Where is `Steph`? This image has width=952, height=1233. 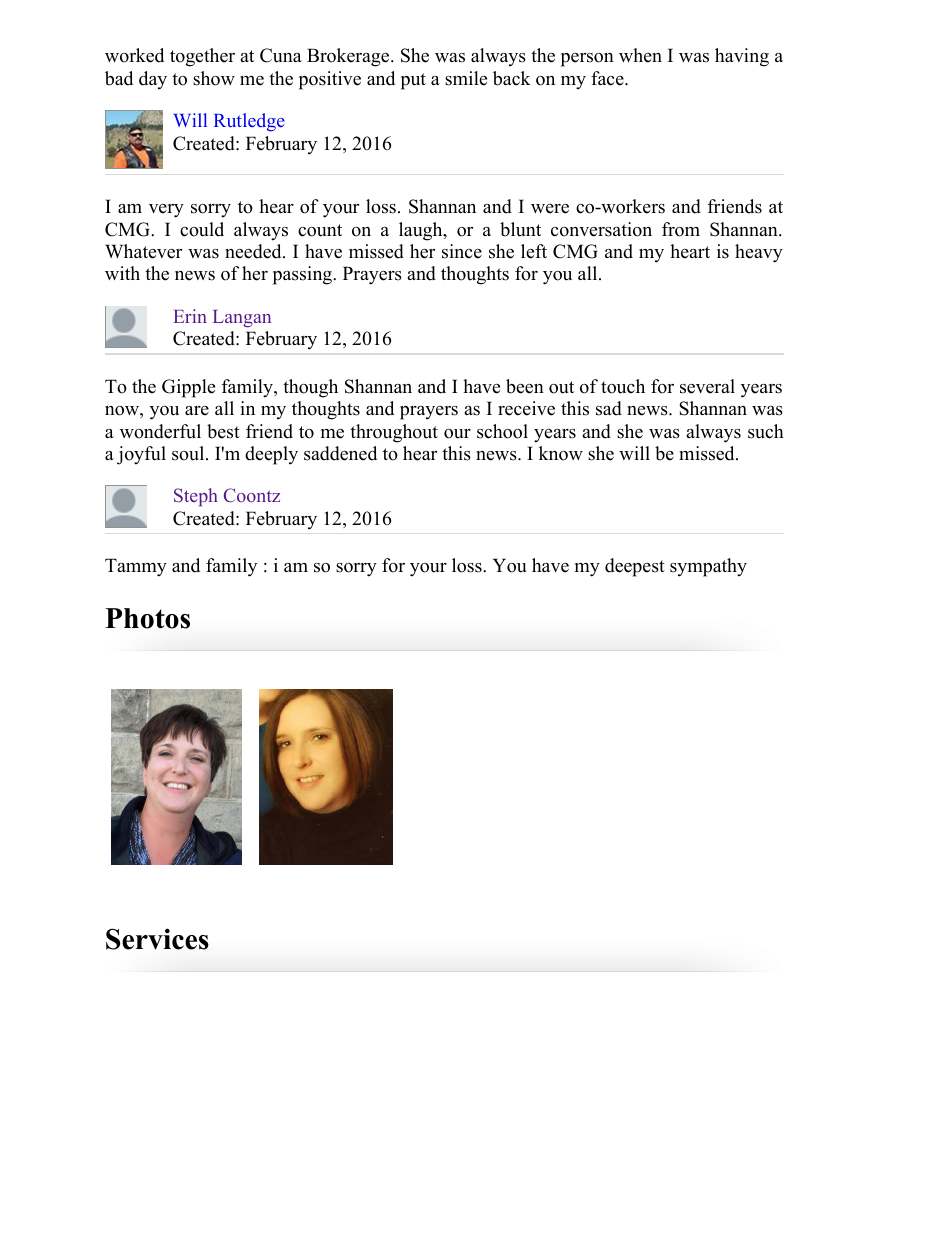
Steph is located at coordinates (196, 497).
